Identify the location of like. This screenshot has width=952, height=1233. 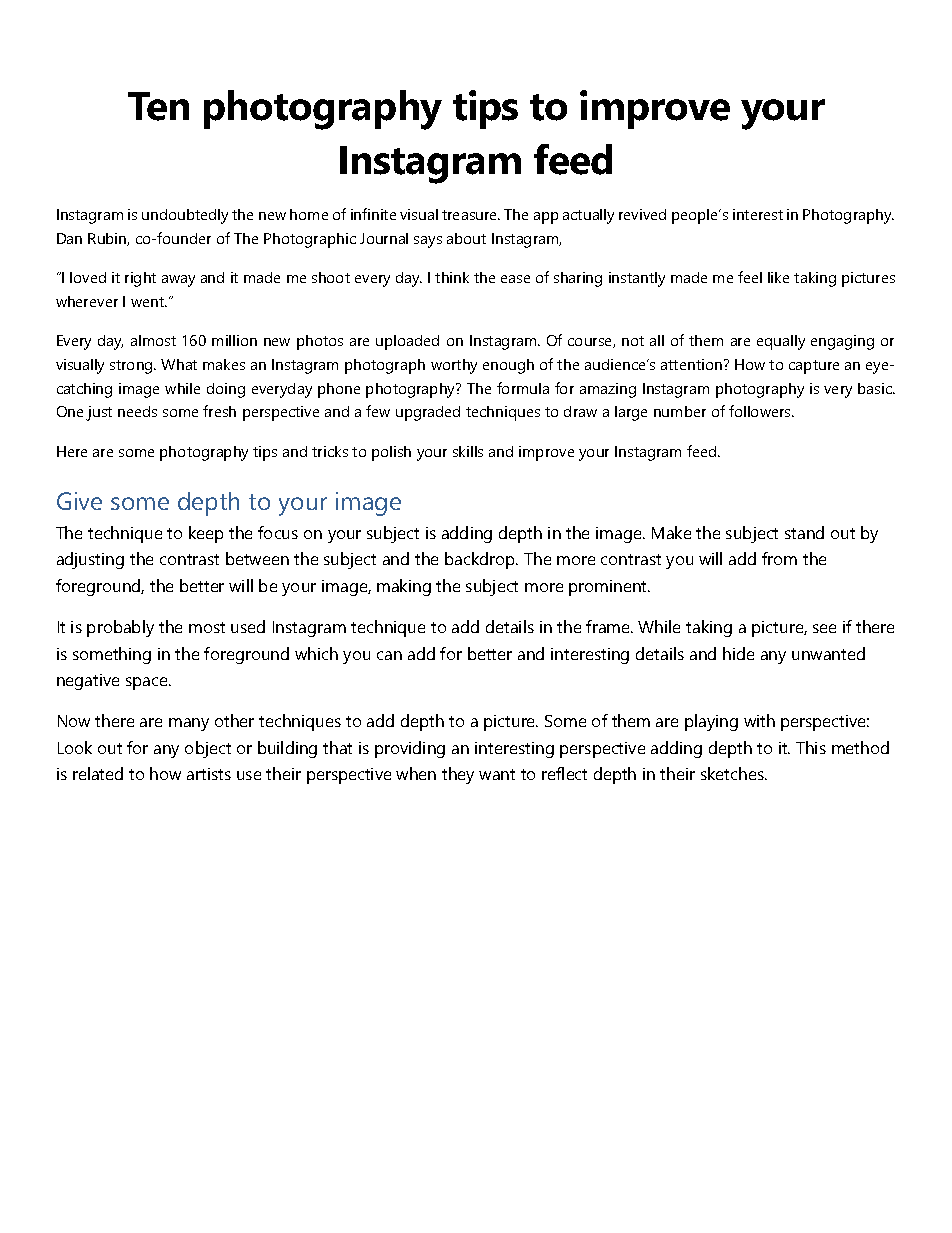
(778, 277).
